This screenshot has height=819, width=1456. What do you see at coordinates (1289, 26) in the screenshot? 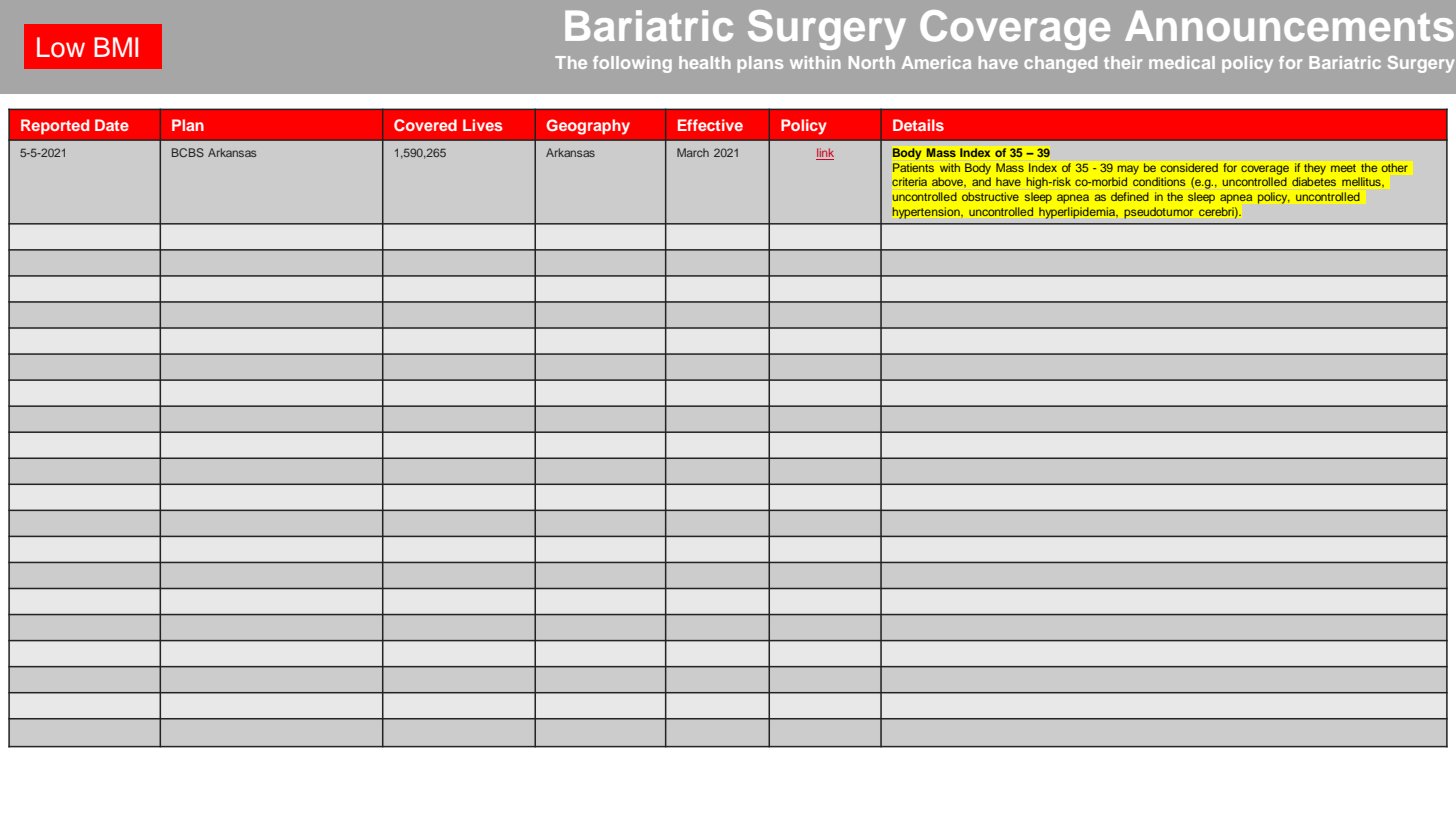
I see `Announcements` at bounding box center [1289, 26].
